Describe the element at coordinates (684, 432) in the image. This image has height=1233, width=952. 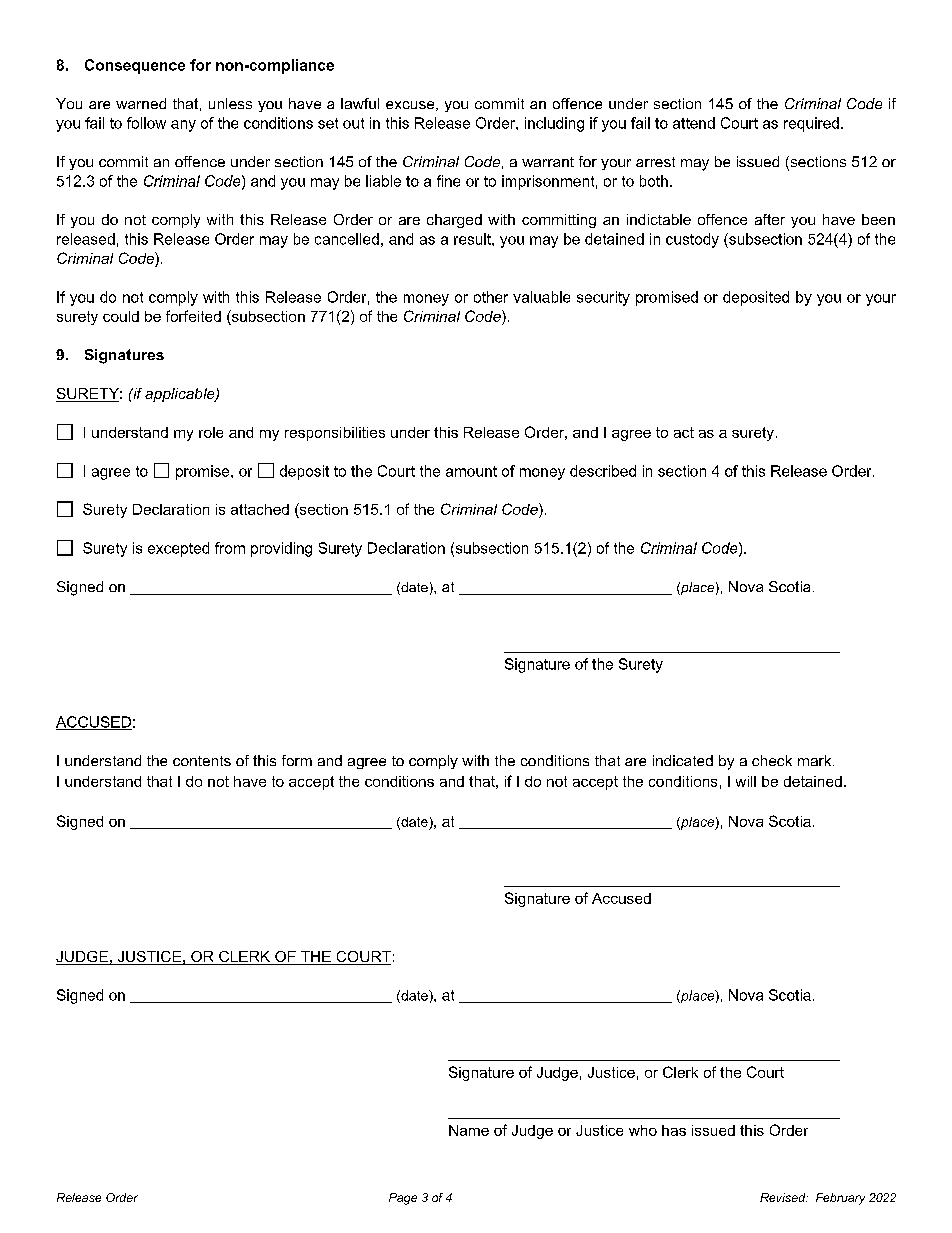
I see `act` at that location.
